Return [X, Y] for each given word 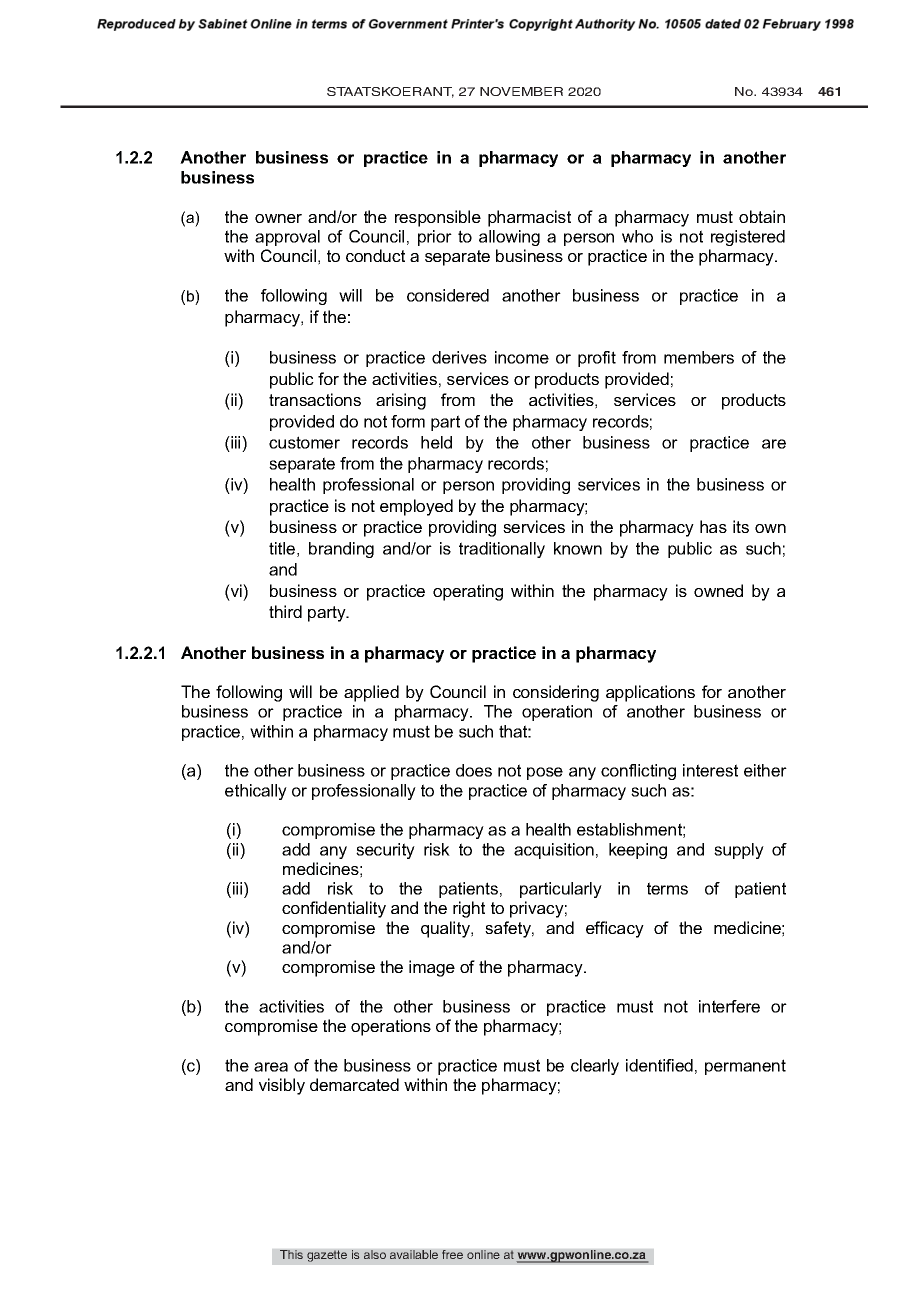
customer [304, 442]
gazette [327, 1256]
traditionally [502, 550]
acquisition [554, 851]
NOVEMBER [521, 91]
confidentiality [334, 909]
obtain [762, 216]
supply [739, 851]
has [713, 526]
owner [278, 218]
